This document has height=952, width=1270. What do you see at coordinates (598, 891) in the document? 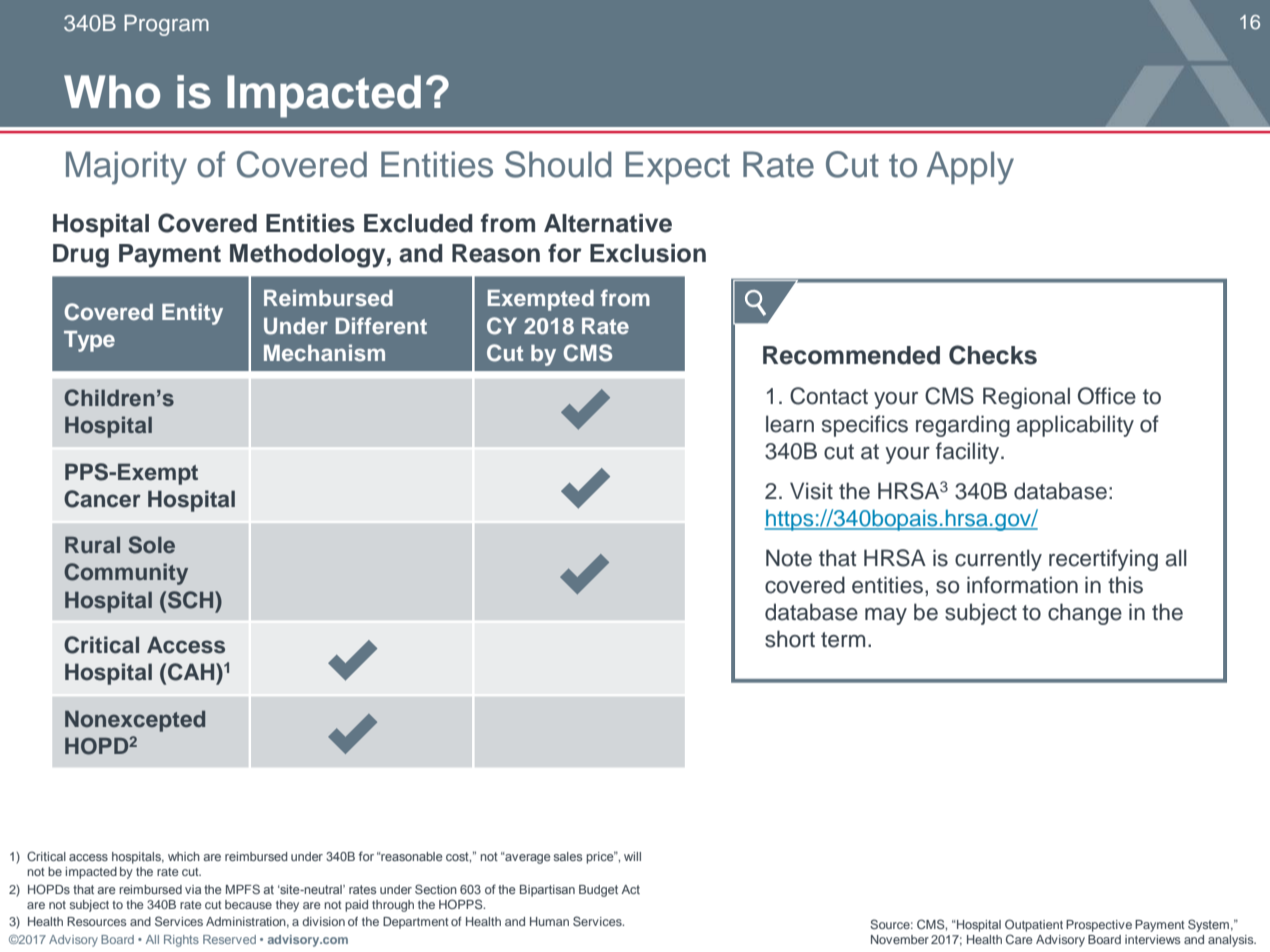
I see `Budget` at bounding box center [598, 891].
